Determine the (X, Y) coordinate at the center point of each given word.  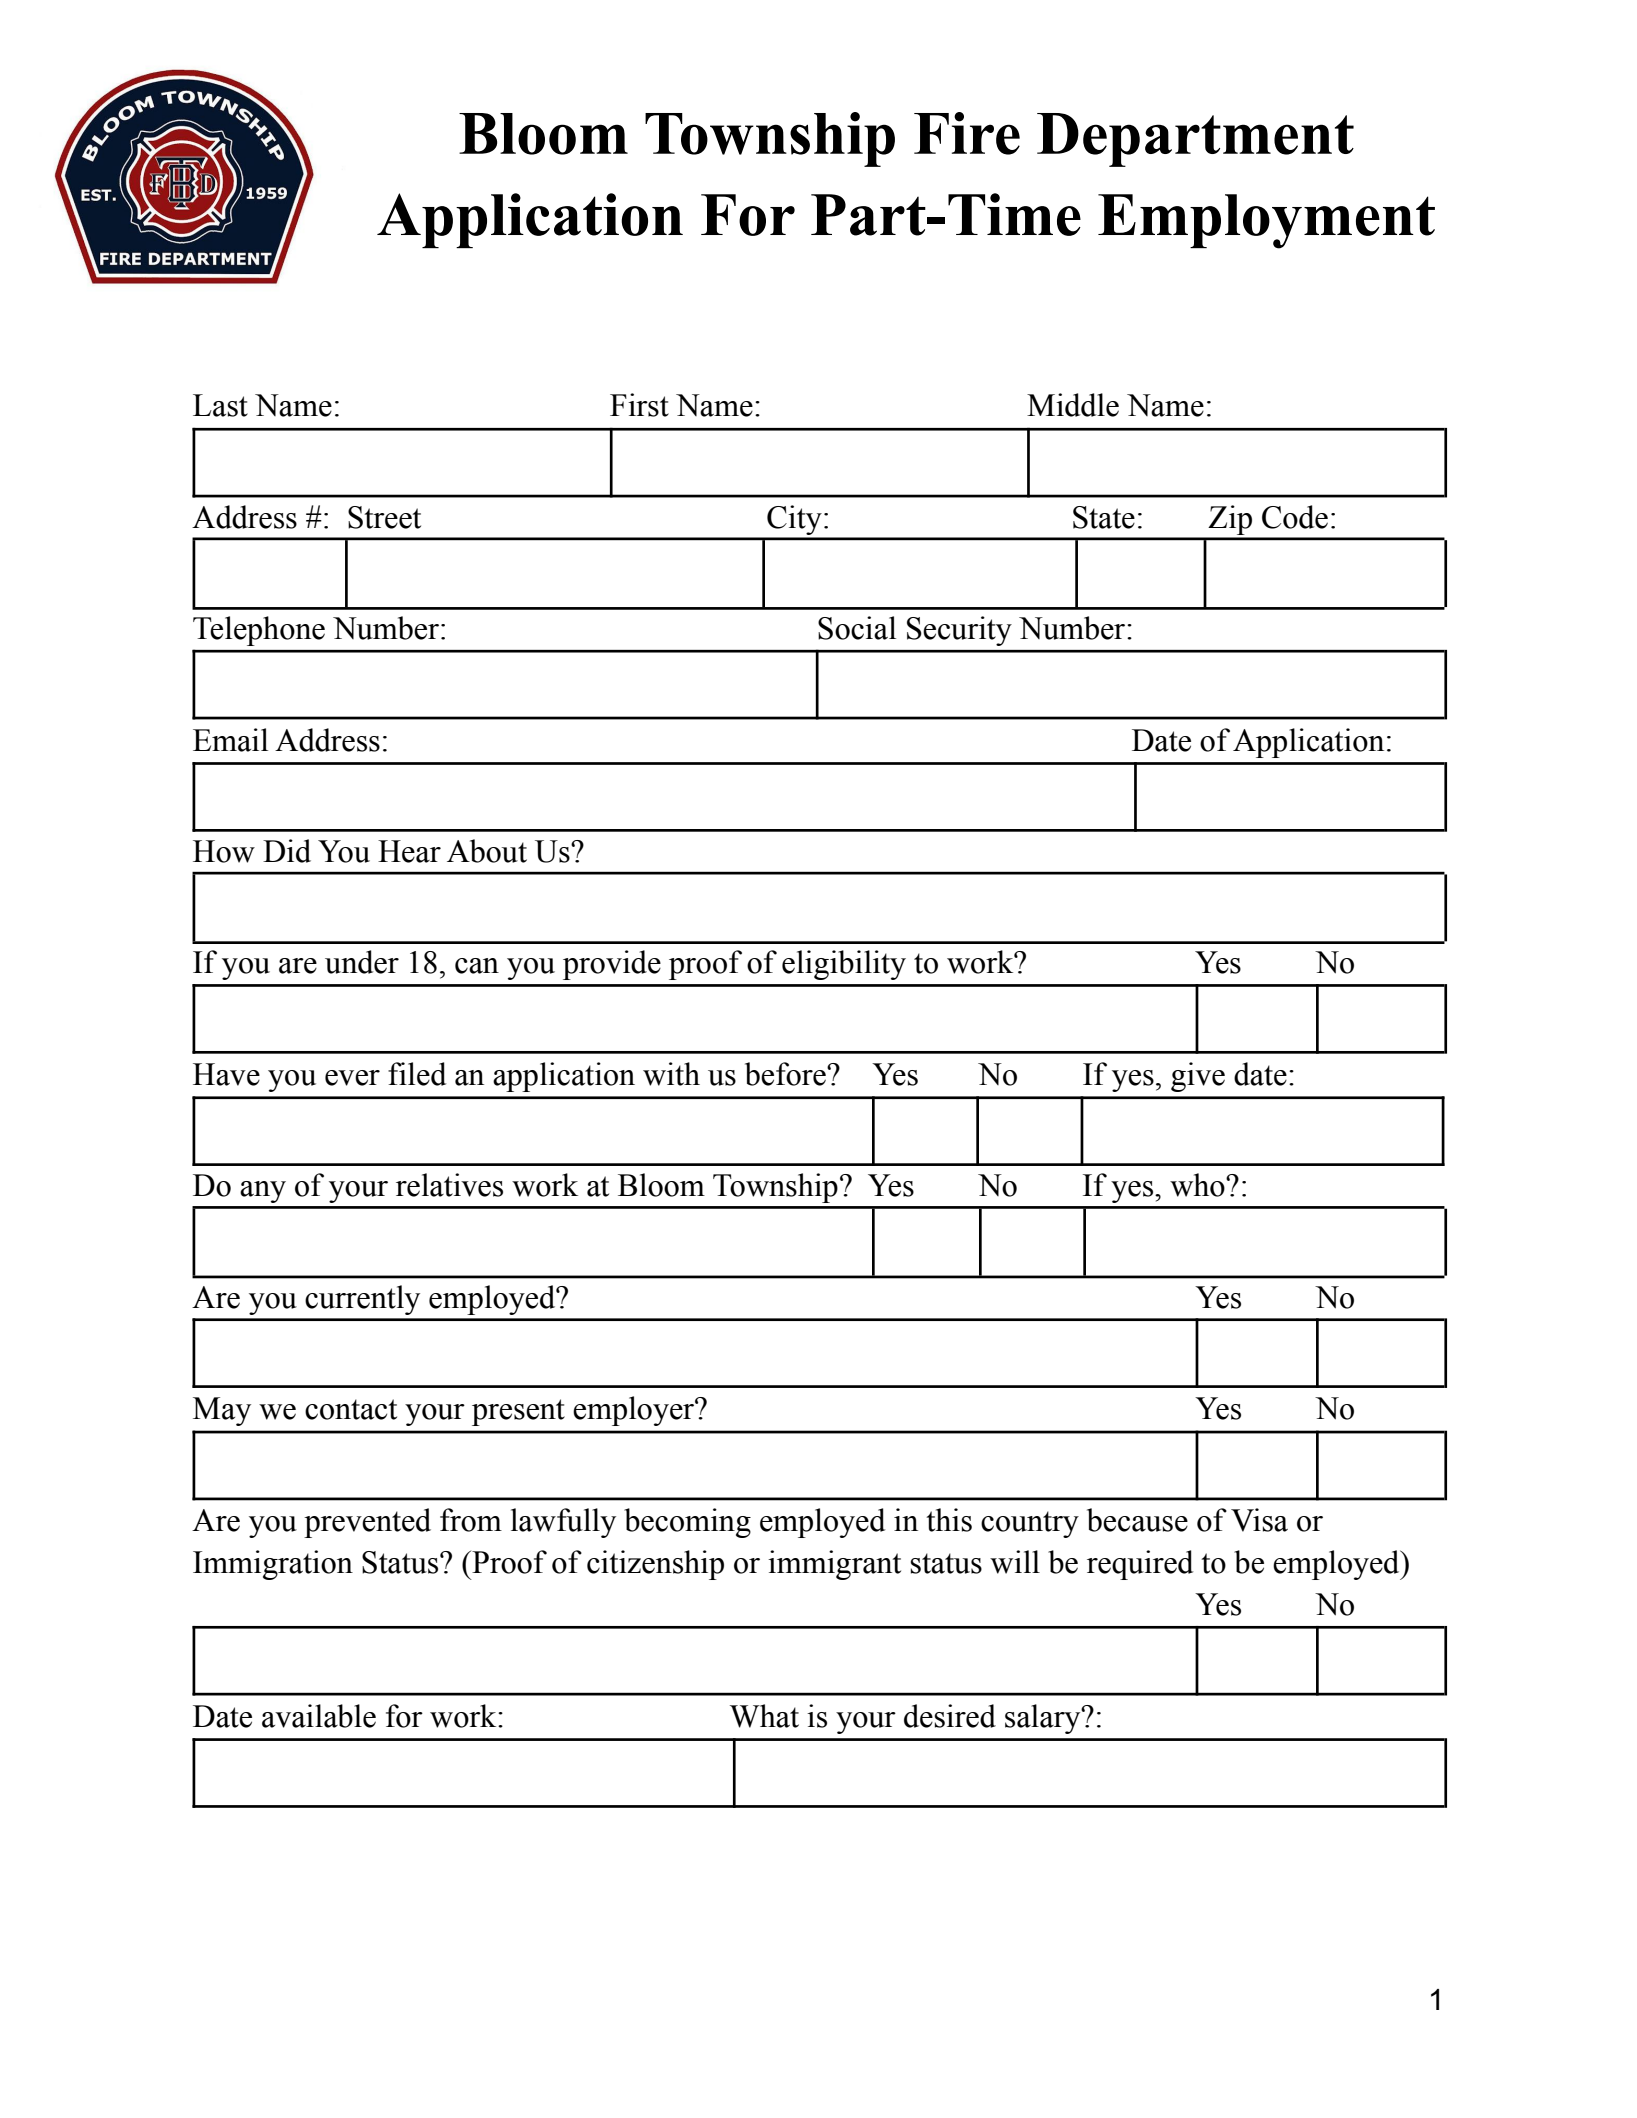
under (362, 962)
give (1198, 1077)
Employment (1266, 221)
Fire (967, 133)
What (764, 1716)
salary (1044, 1719)
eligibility (844, 965)
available (319, 1716)
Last (220, 405)
